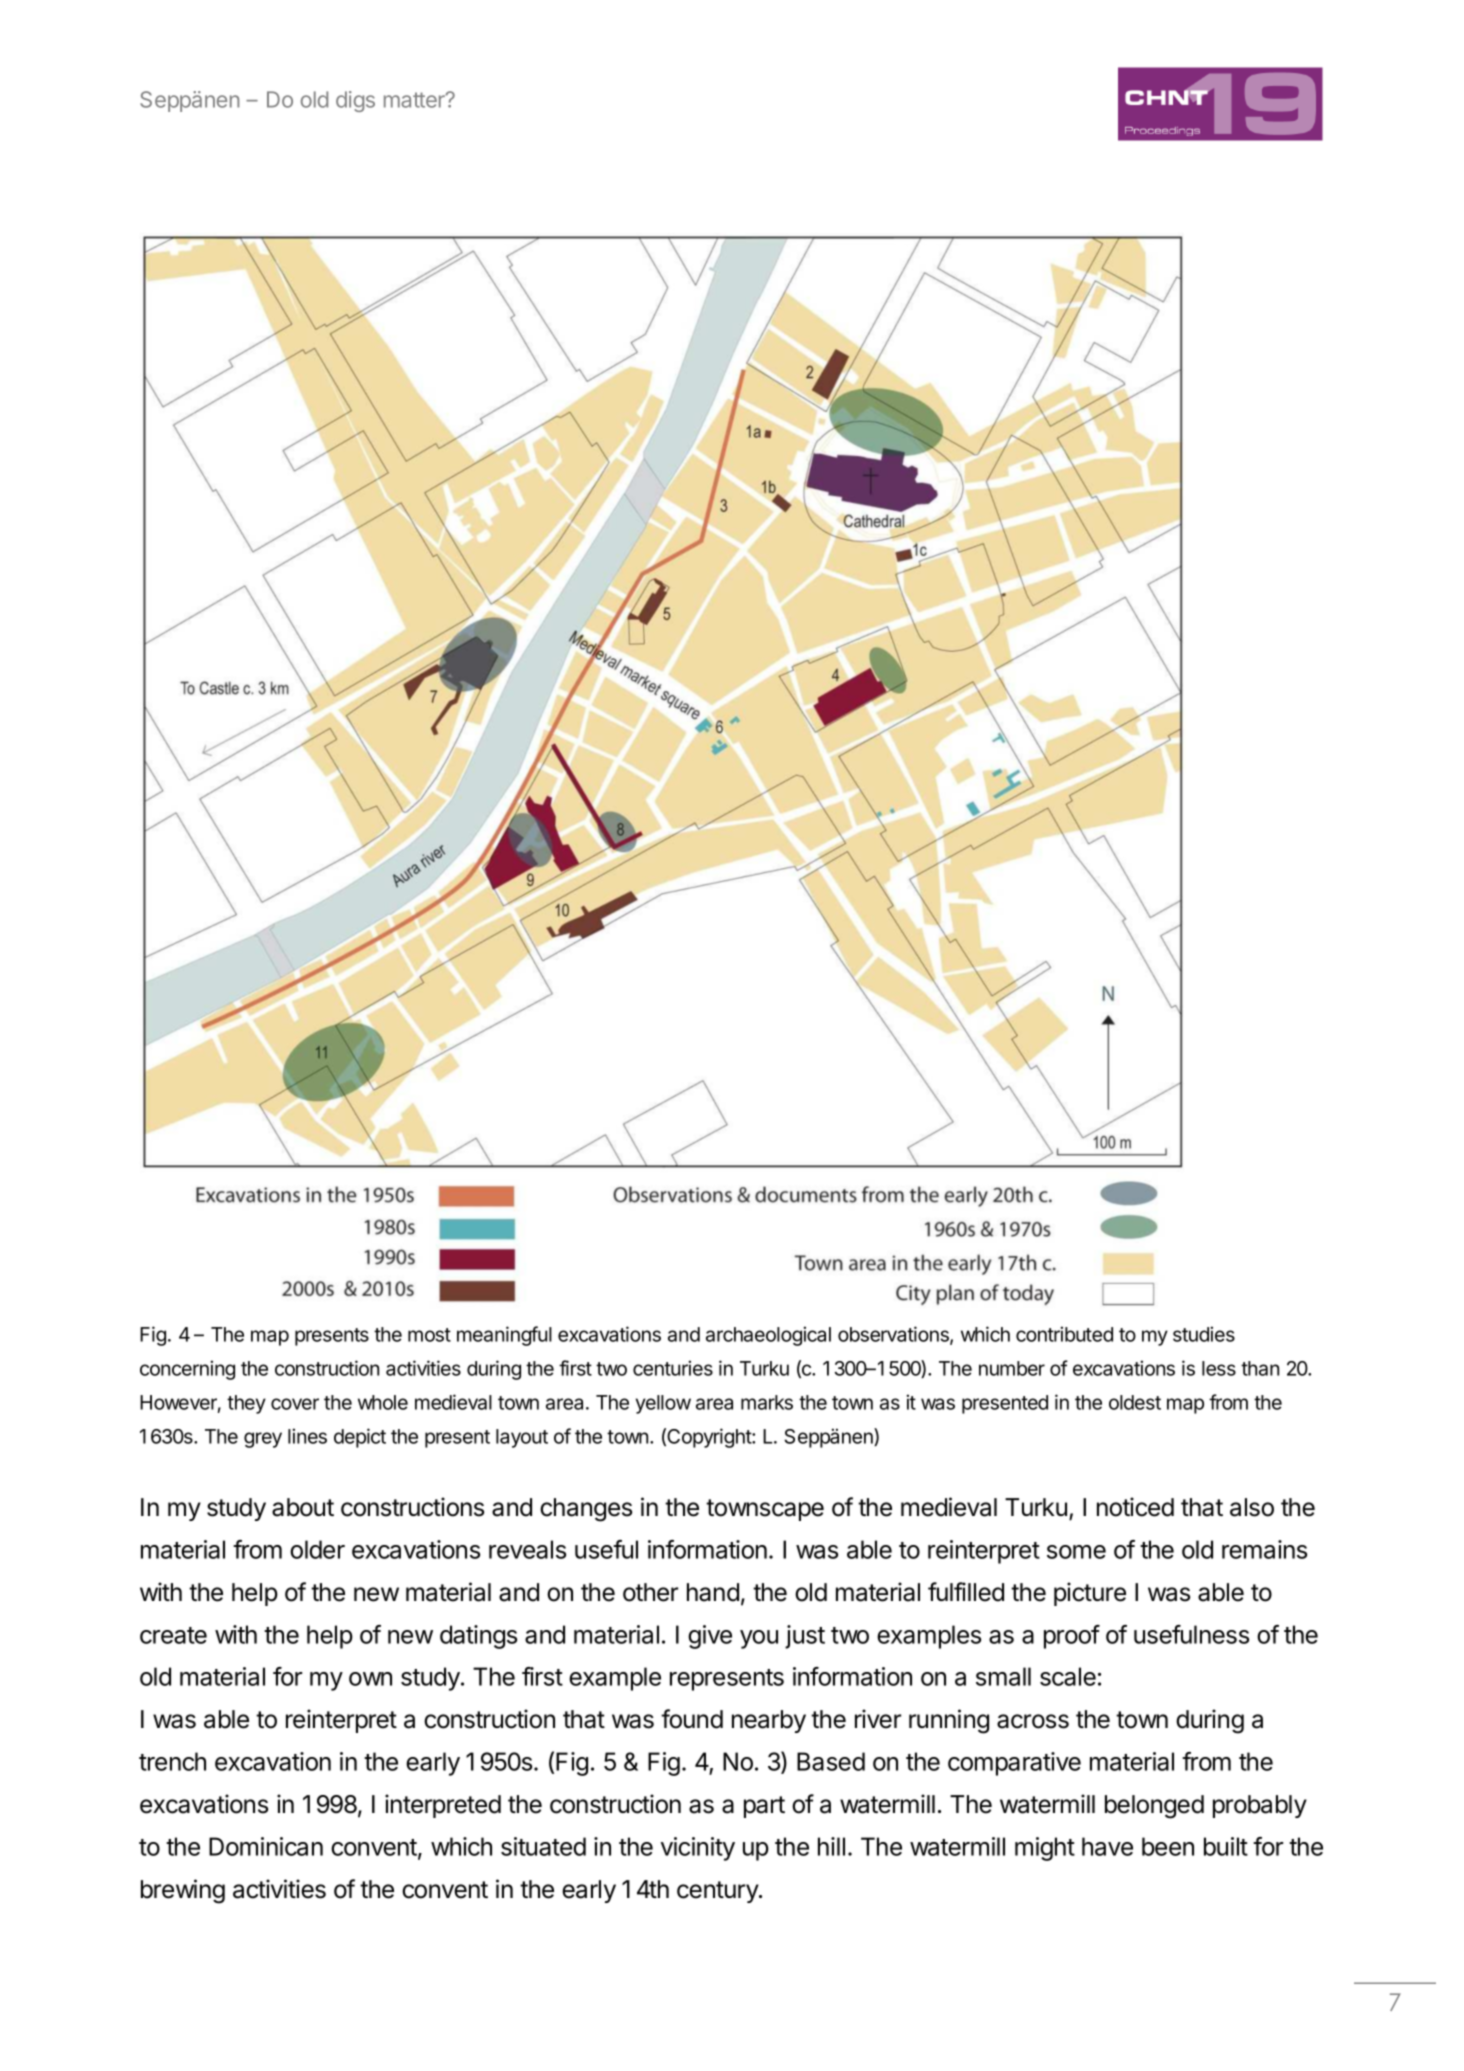 The height and width of the screenshot is (2071, 1464). What do you see at coordinates (1204, 1334) in the screenshot?
I see `studies` at bounding box center [1204, 1334].
